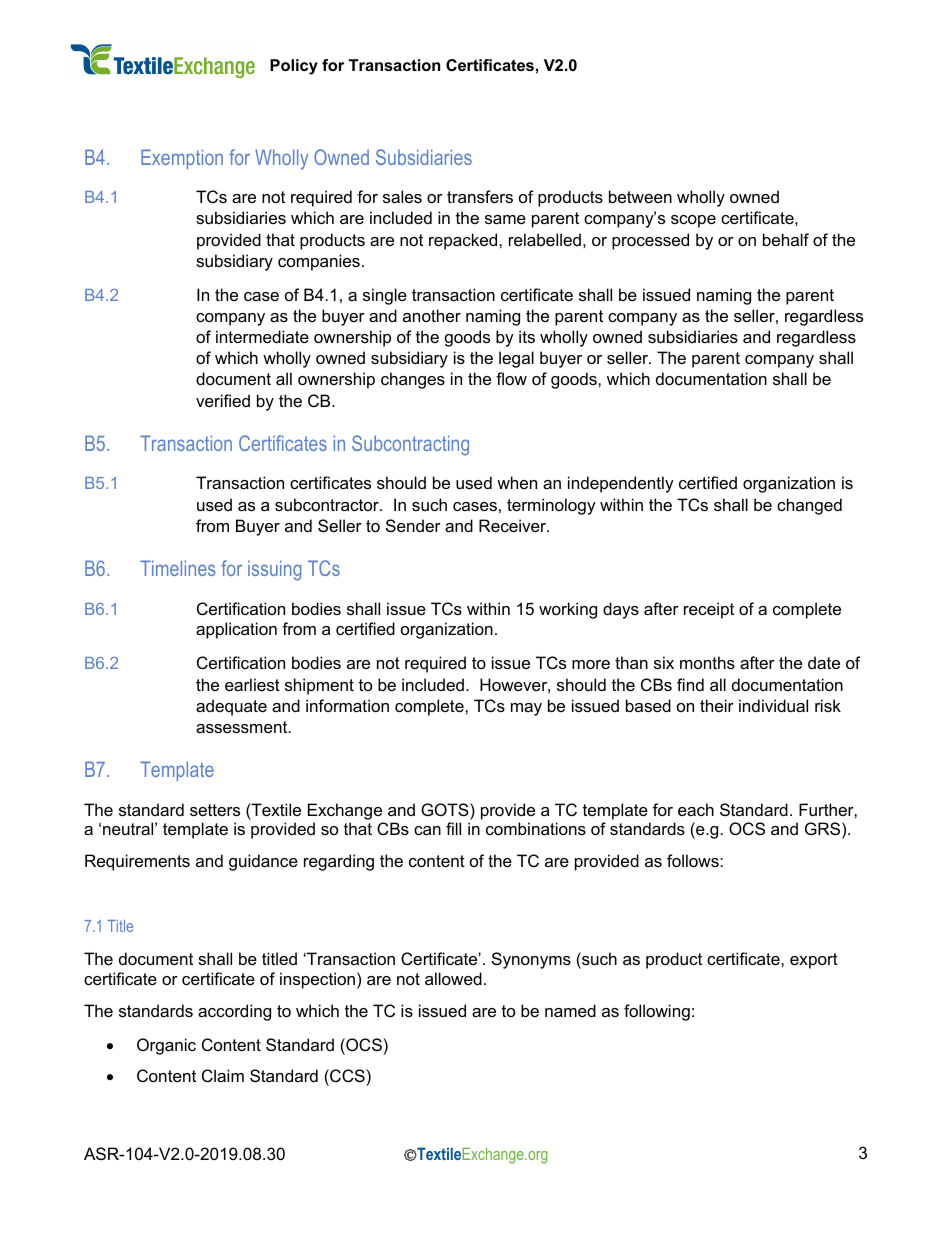 Image resolution: width=952 pixels, height=1233 pixels. What do you see at coordinates (511, 378) in the screenshot?
I see `flow` at bounding box center [511, 378].
